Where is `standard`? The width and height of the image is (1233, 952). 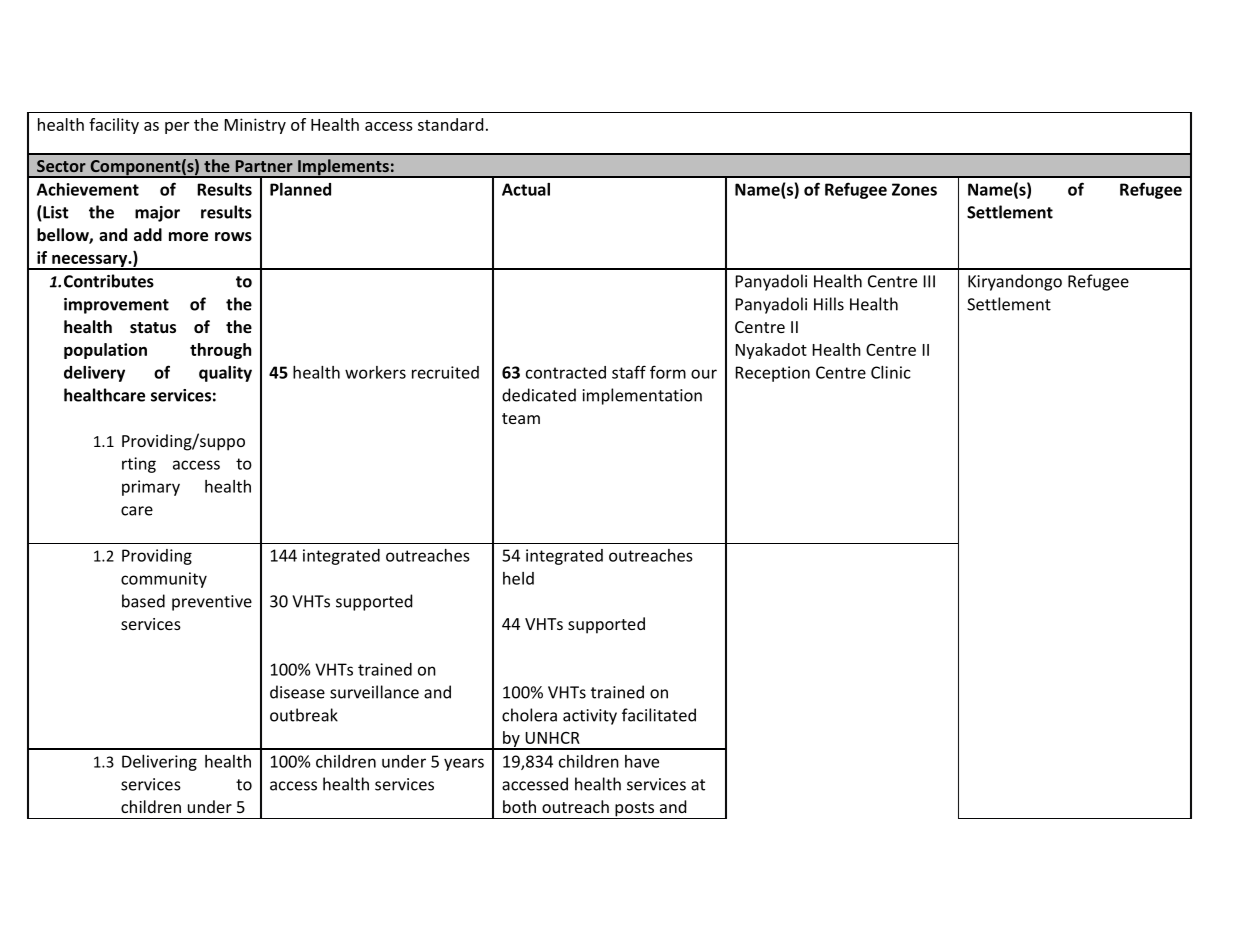
standard is located at coordinates (450, 124).
